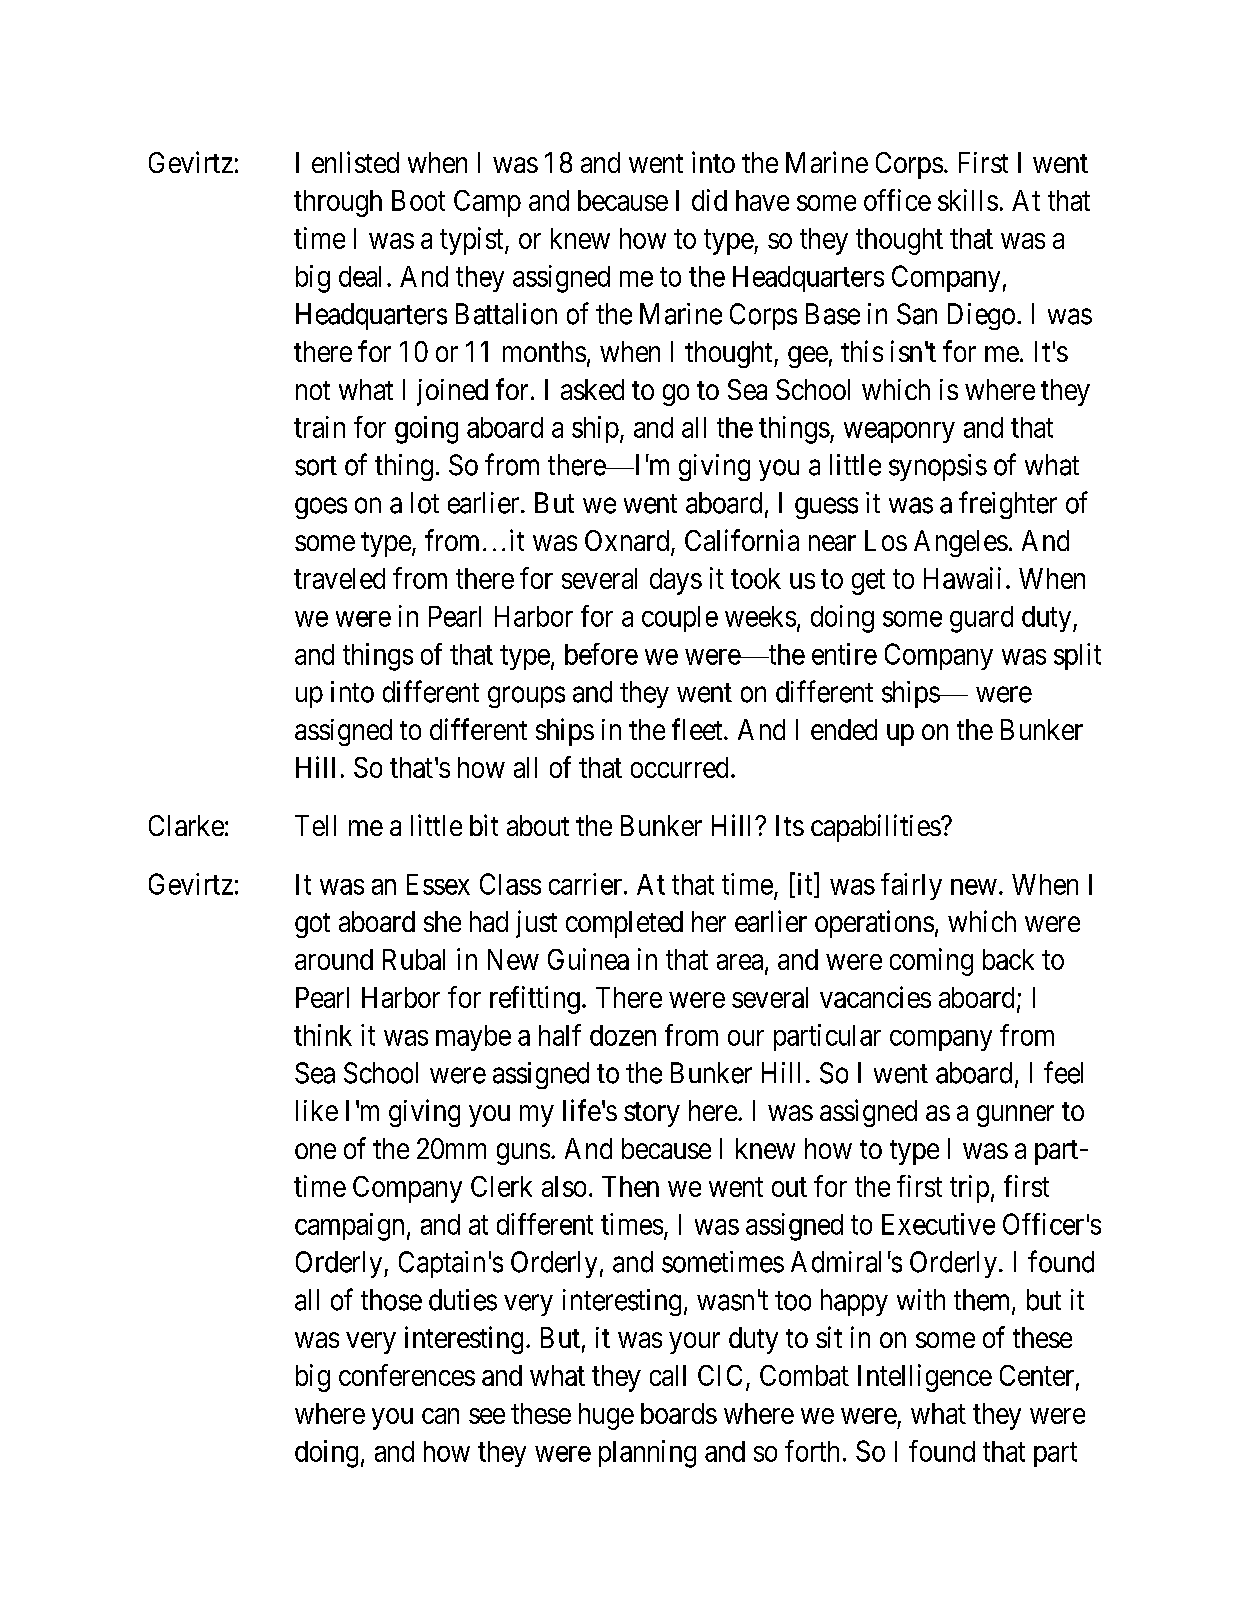 The width and height of the screenshot is (1249, 1617). I want to click on goes, so click(321, 508).
